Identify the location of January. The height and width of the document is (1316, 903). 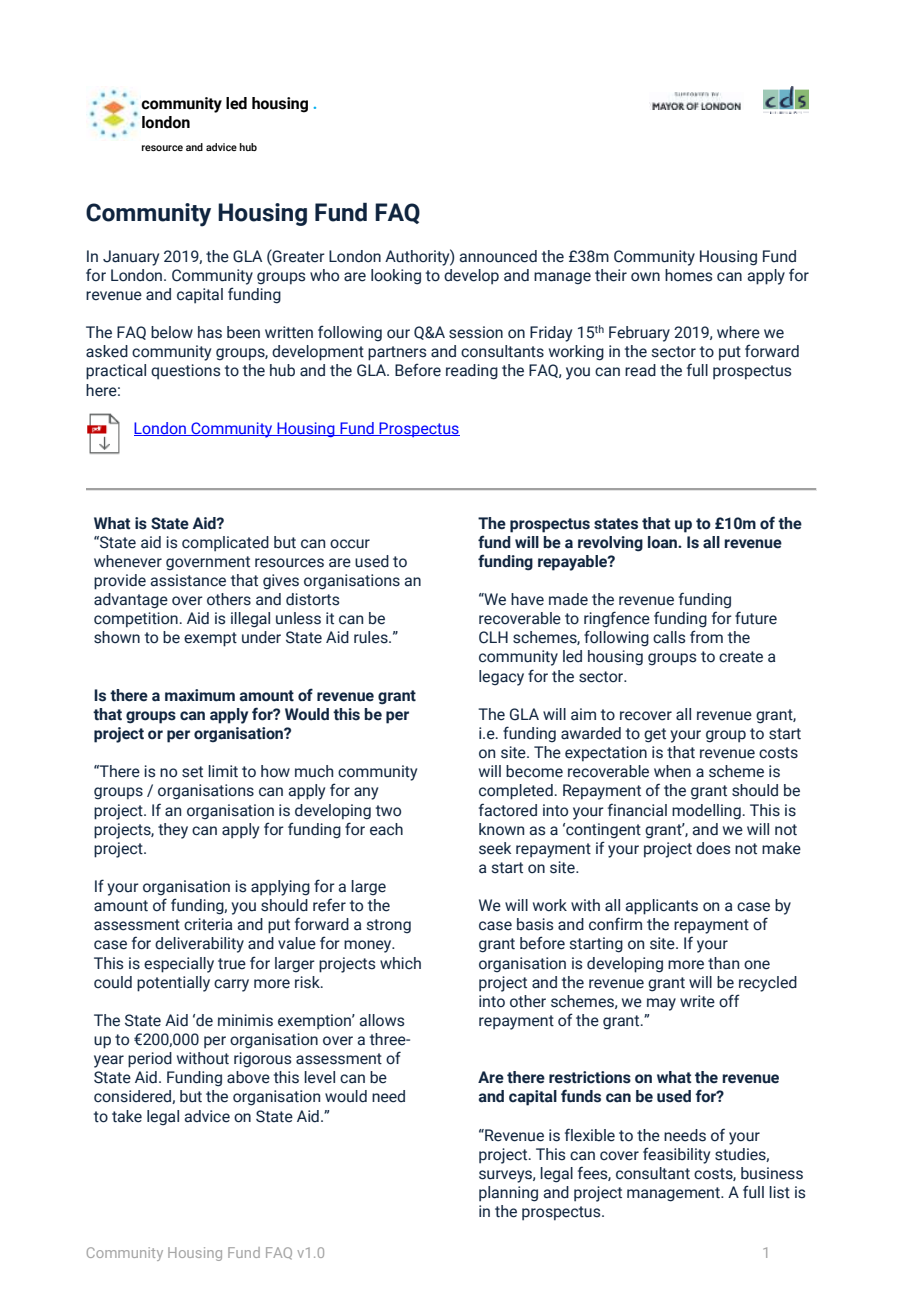
(131, 258).
